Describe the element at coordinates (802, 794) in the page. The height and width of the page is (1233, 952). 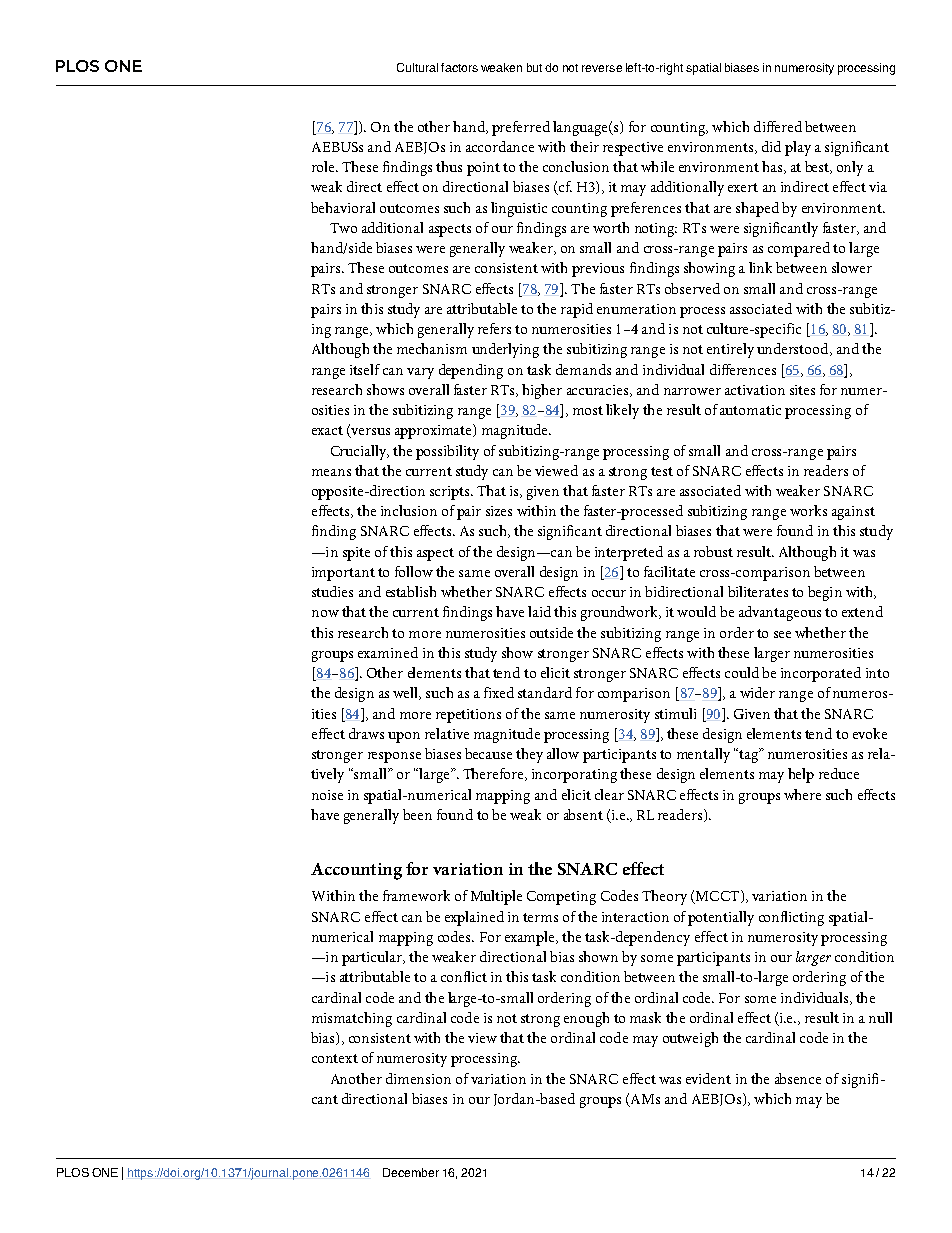
I see `where` at that location.
